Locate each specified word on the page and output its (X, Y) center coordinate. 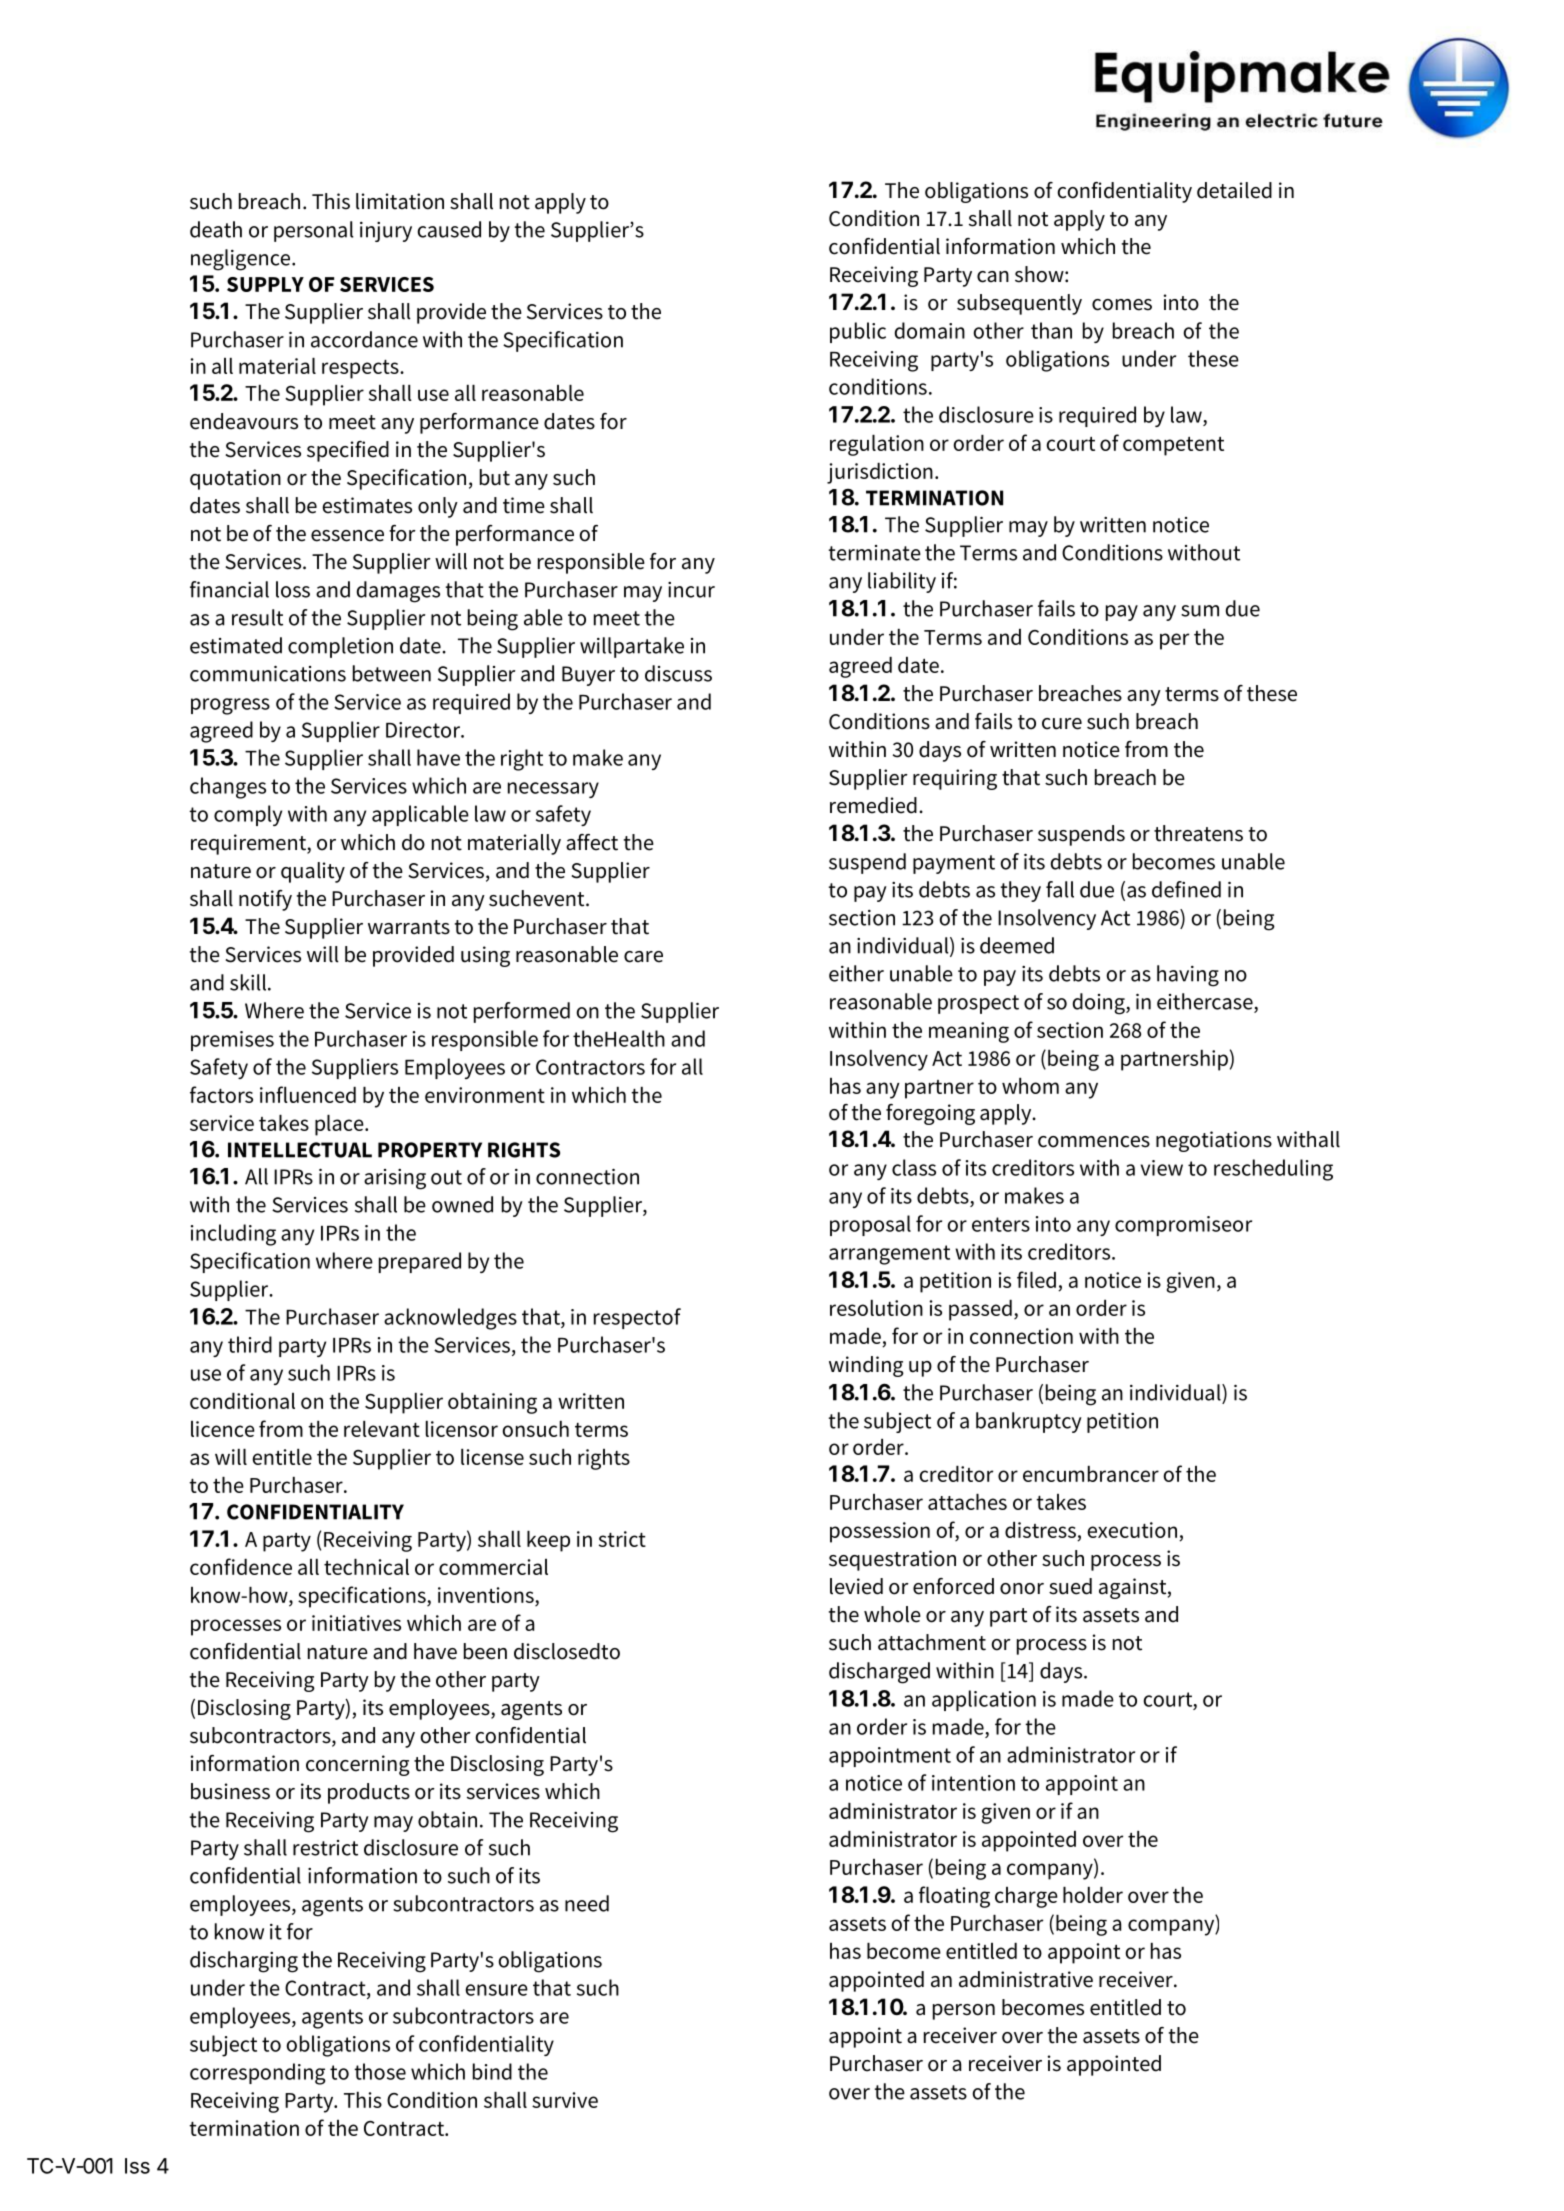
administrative (1026, 1979)
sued (1070, 1586)
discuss (678, 673)
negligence (242, 260)
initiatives (356, 1623)
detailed (1234, 190)
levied (856, 1586)
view (1162, 1168)
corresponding (258, 2074)
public (858, 332)
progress (230, 706)
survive (565, 2100)
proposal (870, 1225)
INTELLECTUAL (300, 1150)
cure (1062, 724)
